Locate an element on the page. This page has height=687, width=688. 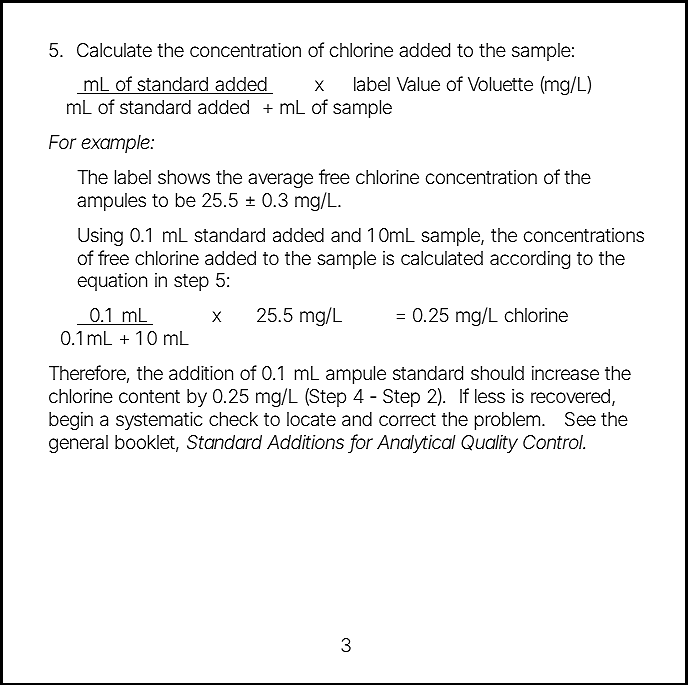
Value is located at coordinates (418, 84).
